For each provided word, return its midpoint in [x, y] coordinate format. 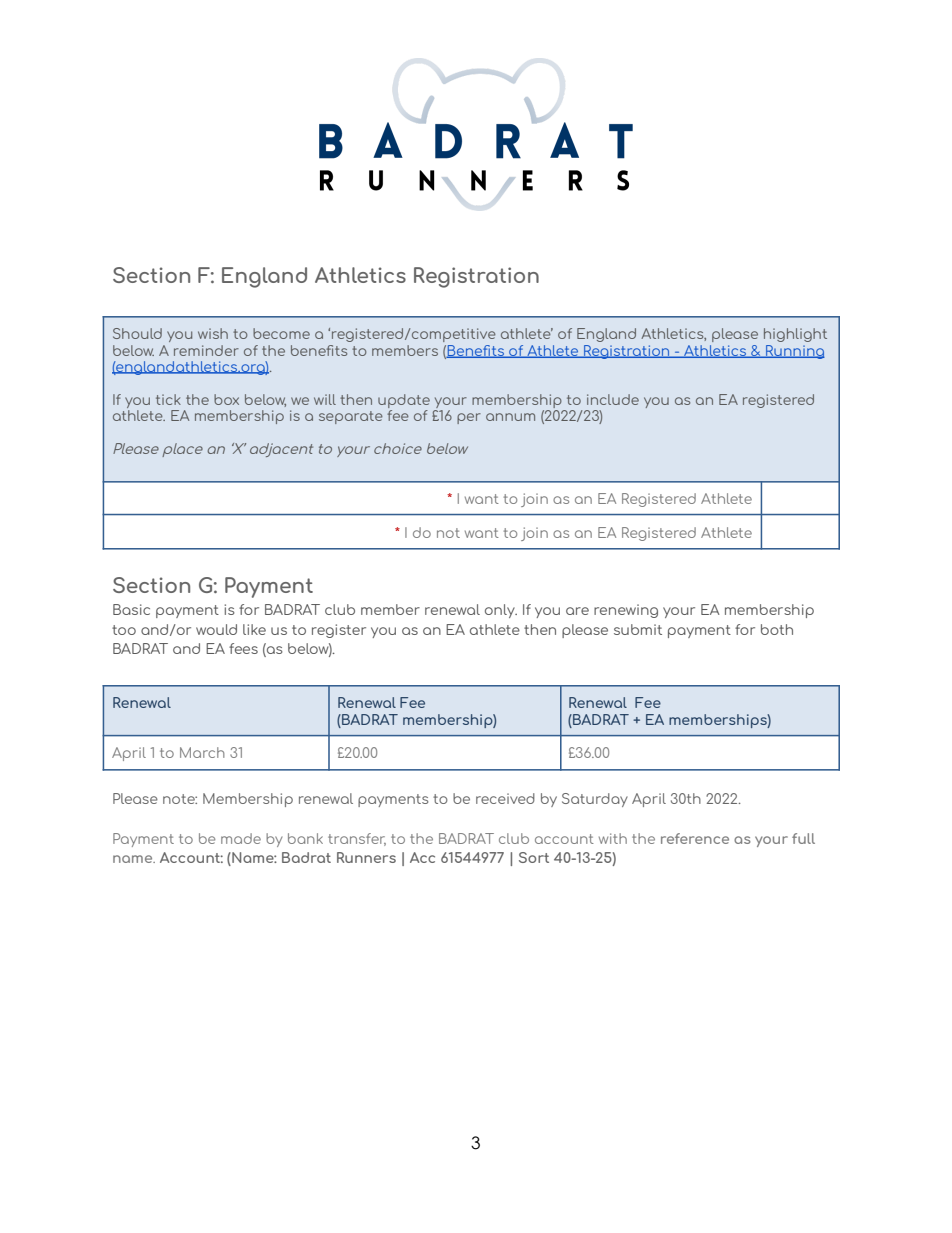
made [241, 838]
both [777, 629]
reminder [206, 350]
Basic [131, 609]
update [404, 401]
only [501, 611]
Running [794, 352]
